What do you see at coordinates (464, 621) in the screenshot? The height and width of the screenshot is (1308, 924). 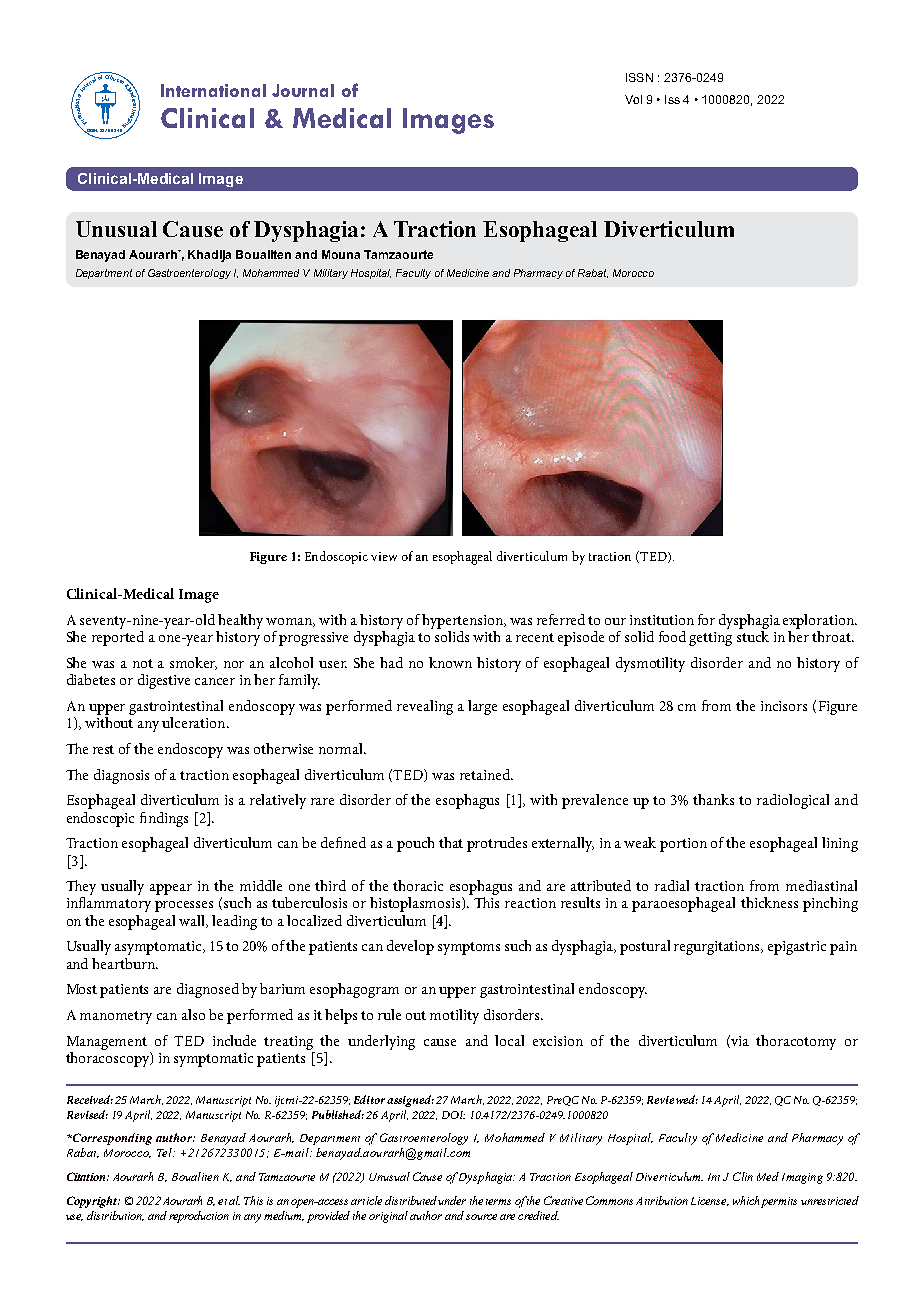 I see `hypertension` at bounding box center [464, 621].
